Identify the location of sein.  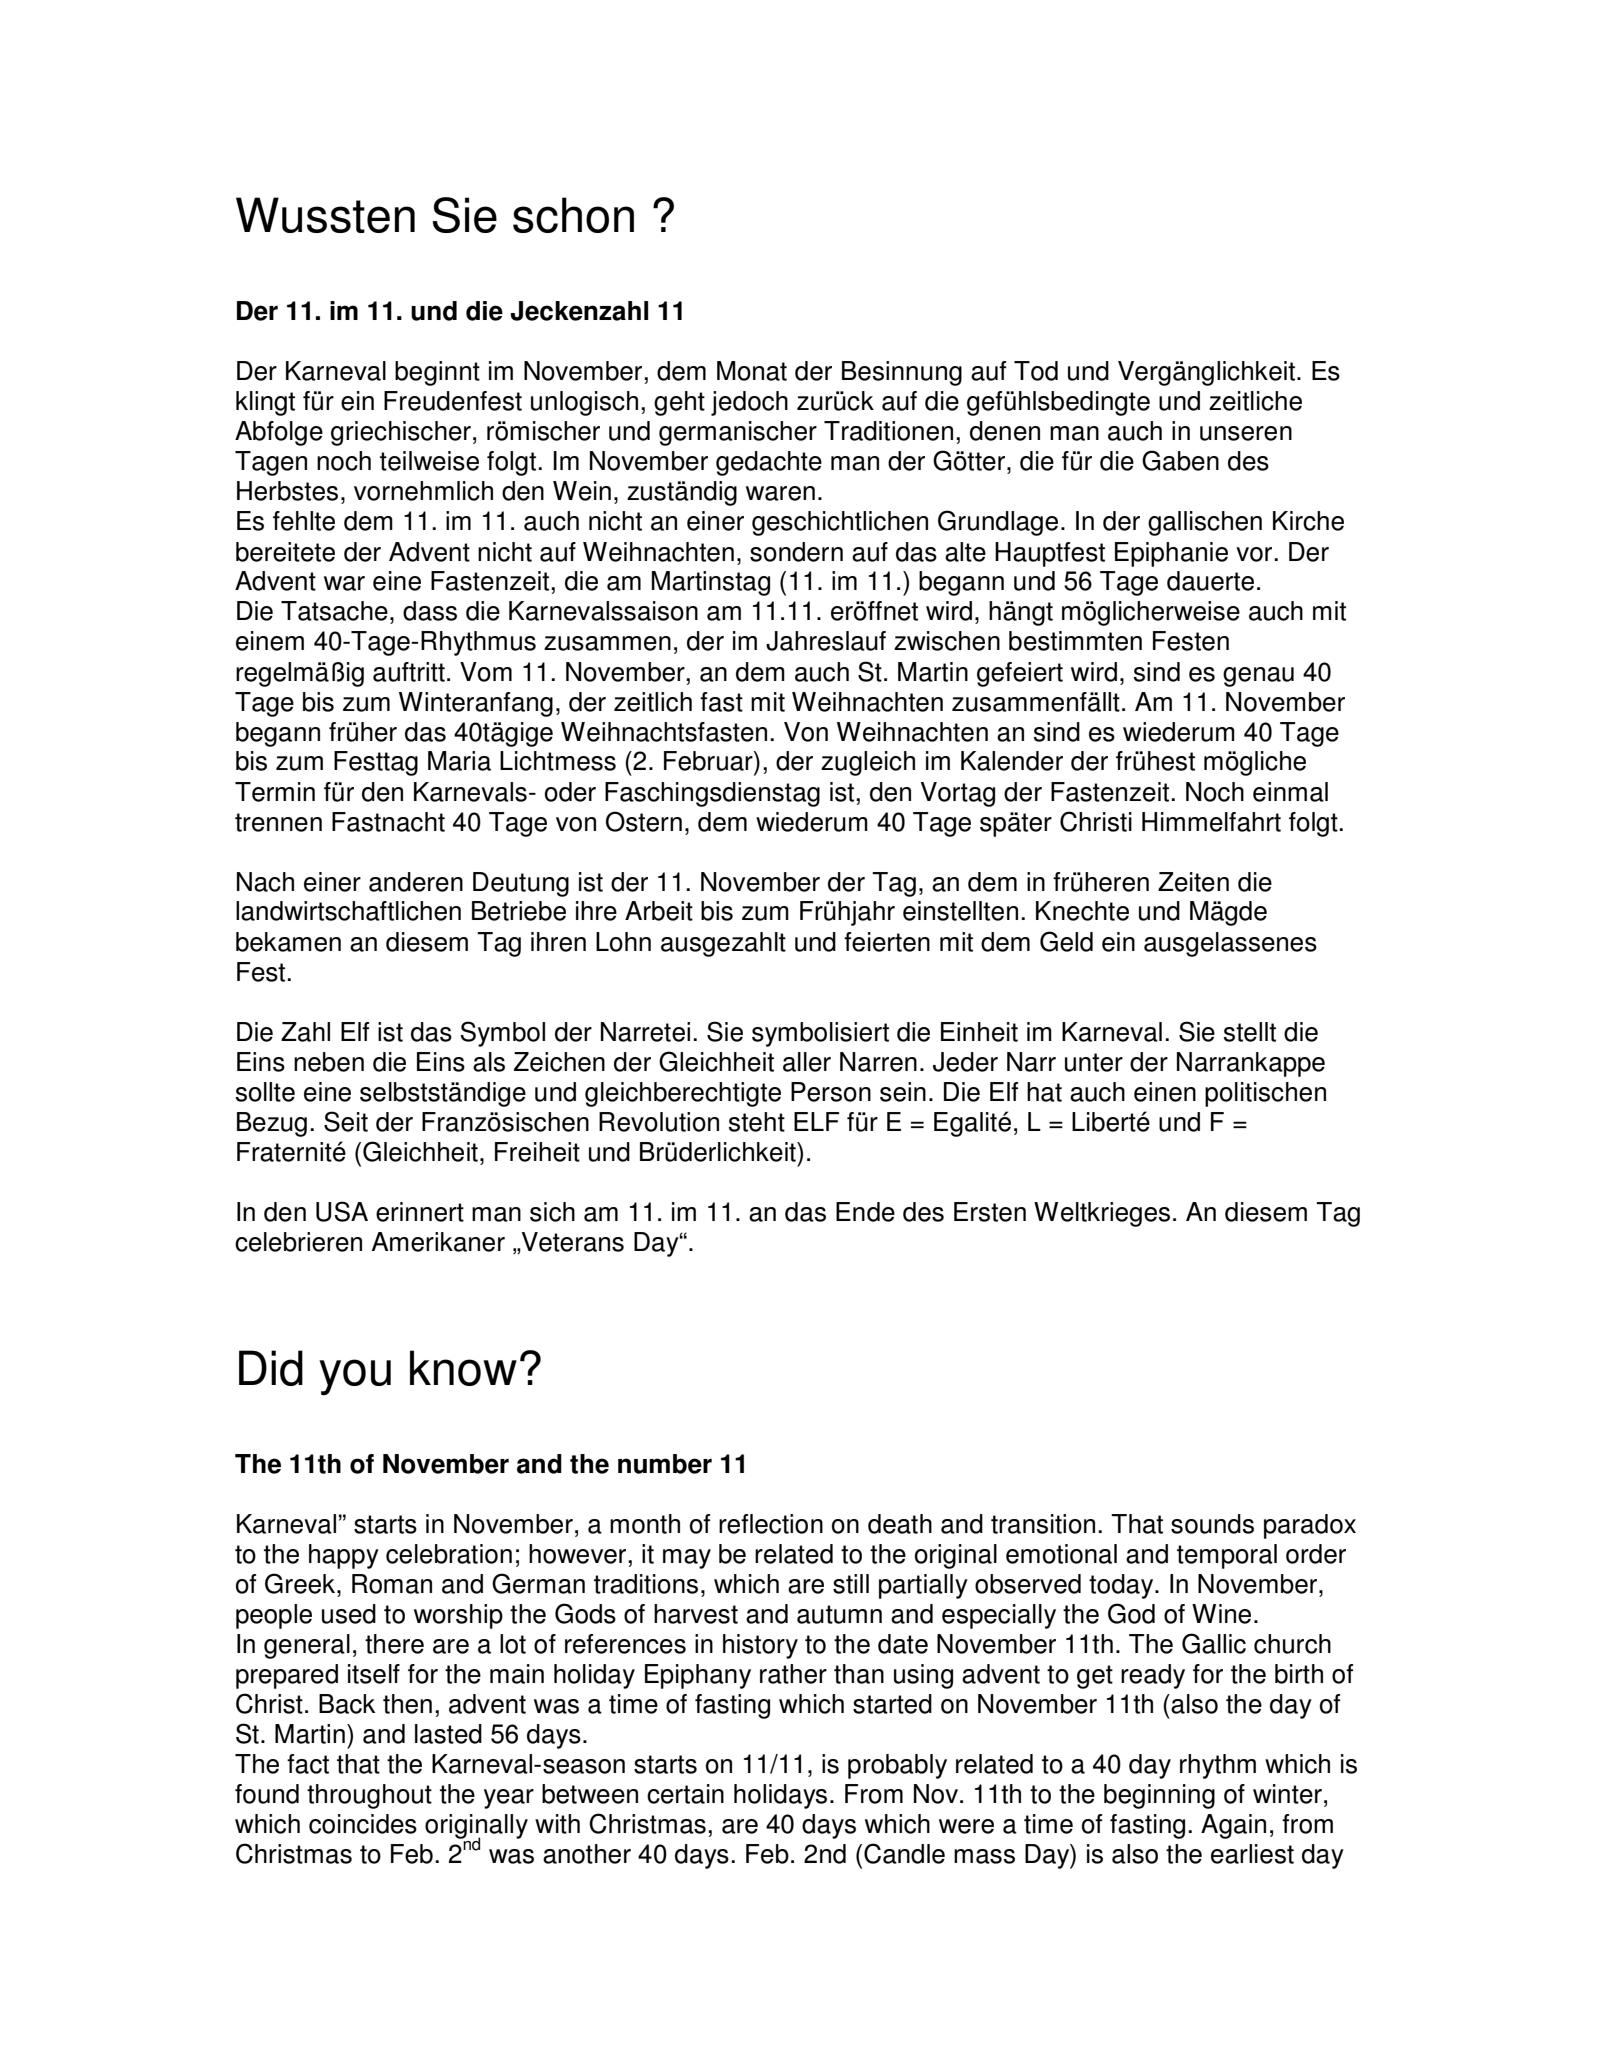
(903, 1092).
